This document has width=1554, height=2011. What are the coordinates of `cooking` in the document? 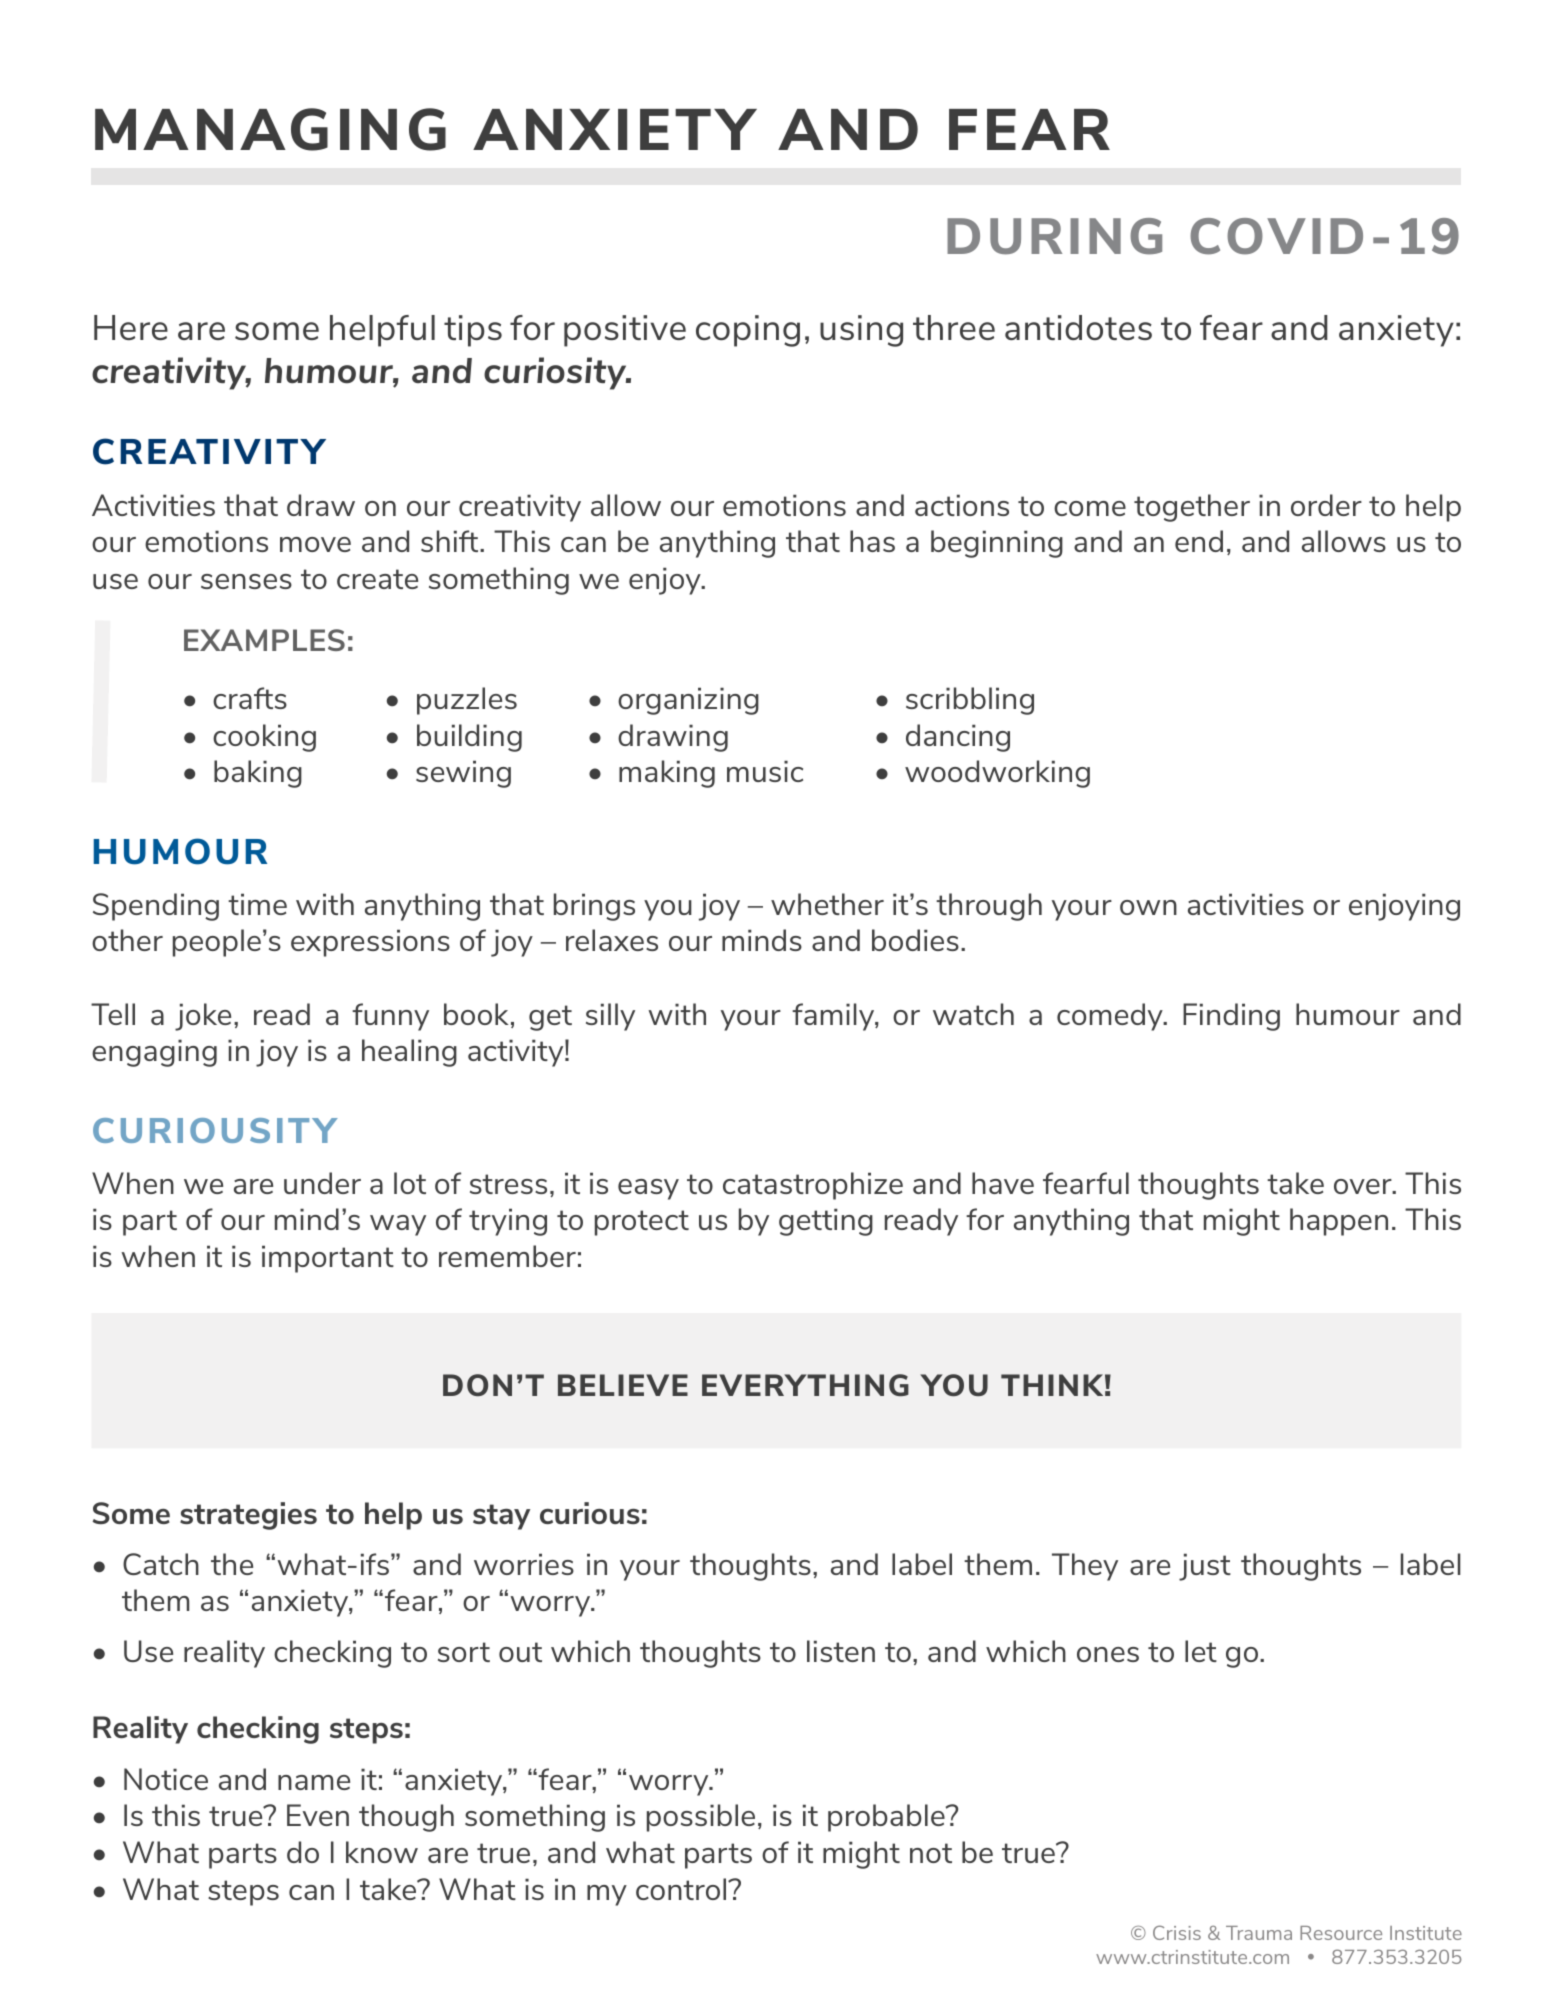 It's located at (264, 738).
